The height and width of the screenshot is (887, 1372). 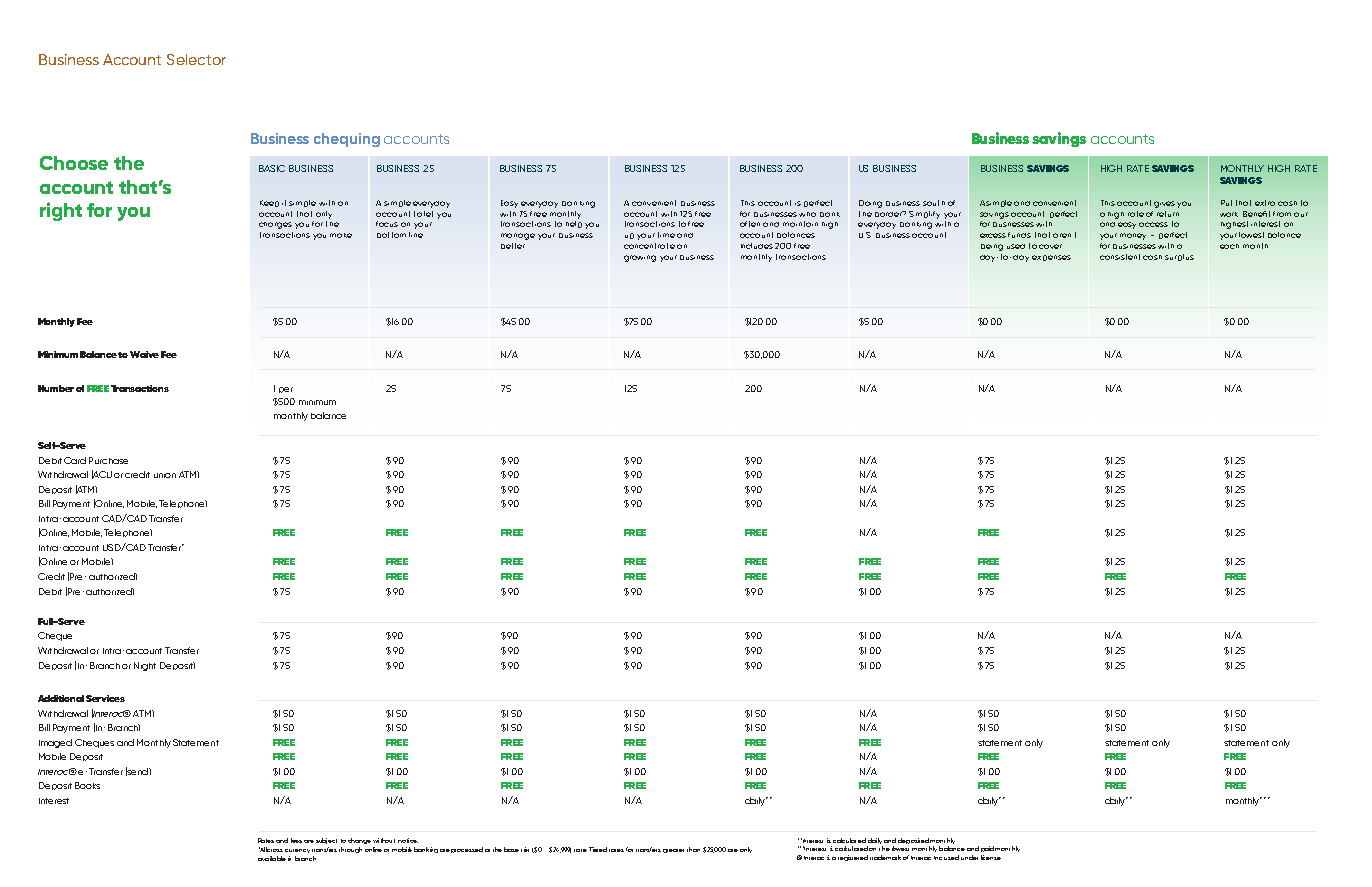 I want to click on Selector, so click(x=196, y=59).
